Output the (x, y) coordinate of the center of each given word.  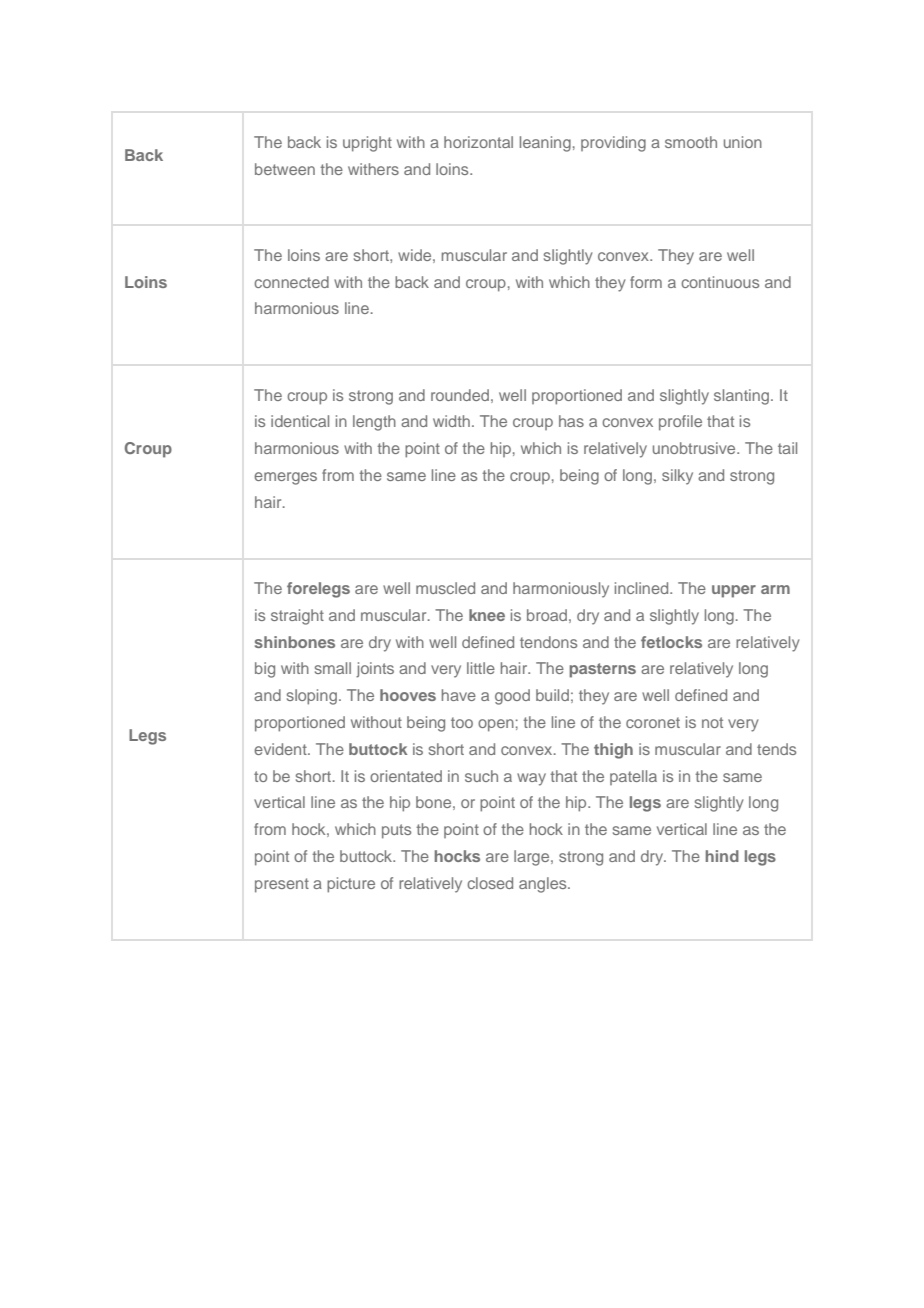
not (712, 722)
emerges (285, 478)
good (512, 697)
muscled (445, 588)
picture (351, 885)
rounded (460, 395)
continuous (720, 282)
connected (291, 282)
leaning (545, 144)
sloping (312, 697)
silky (677, 477)
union (743, 142)
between (285, 169)
